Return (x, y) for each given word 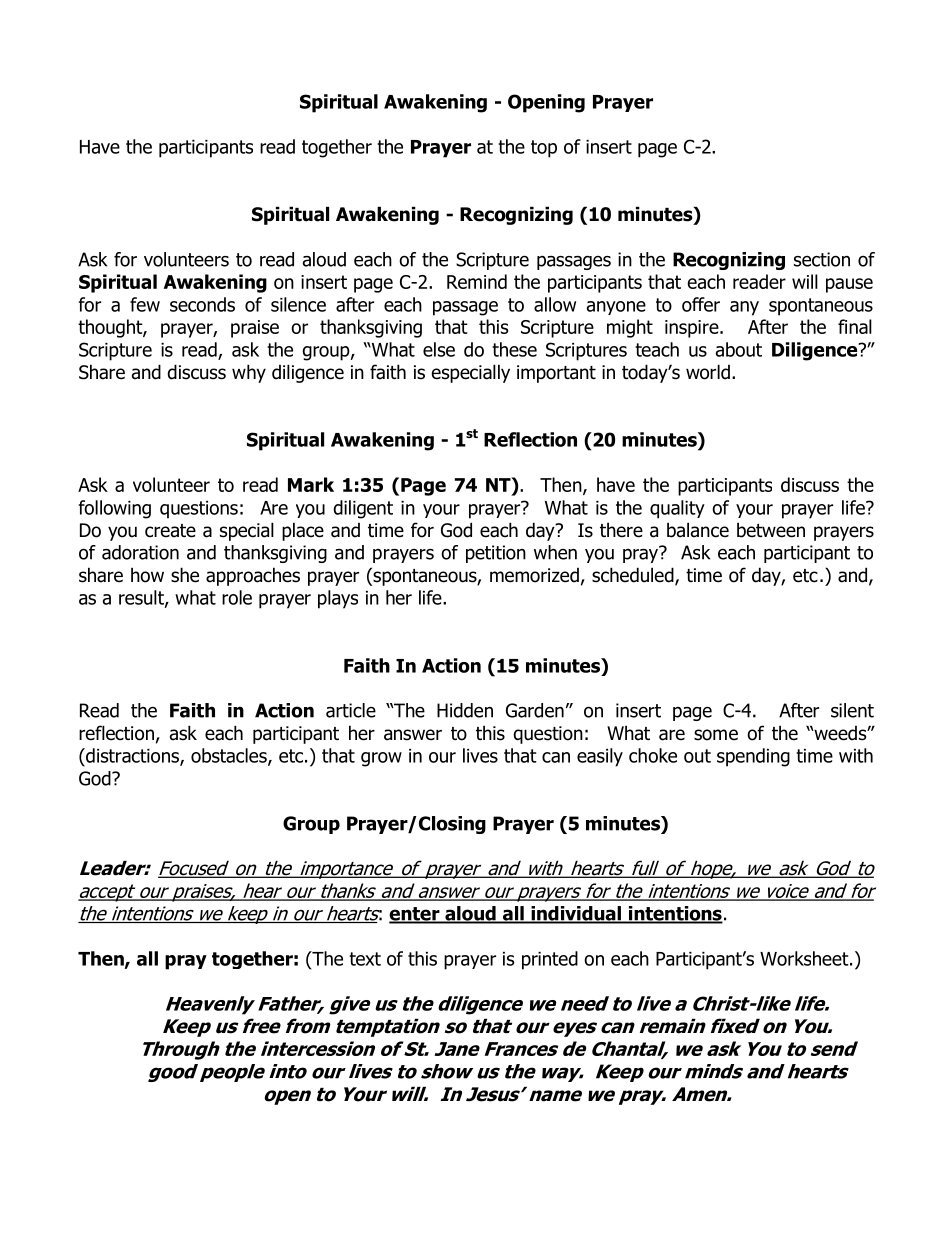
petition (496, 554)
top (544, 149)
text (365, 959)
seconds (202, 304)
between (771, 530)
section (822, 259)
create (170, 531)
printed (550, 960)
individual (576, 914)
